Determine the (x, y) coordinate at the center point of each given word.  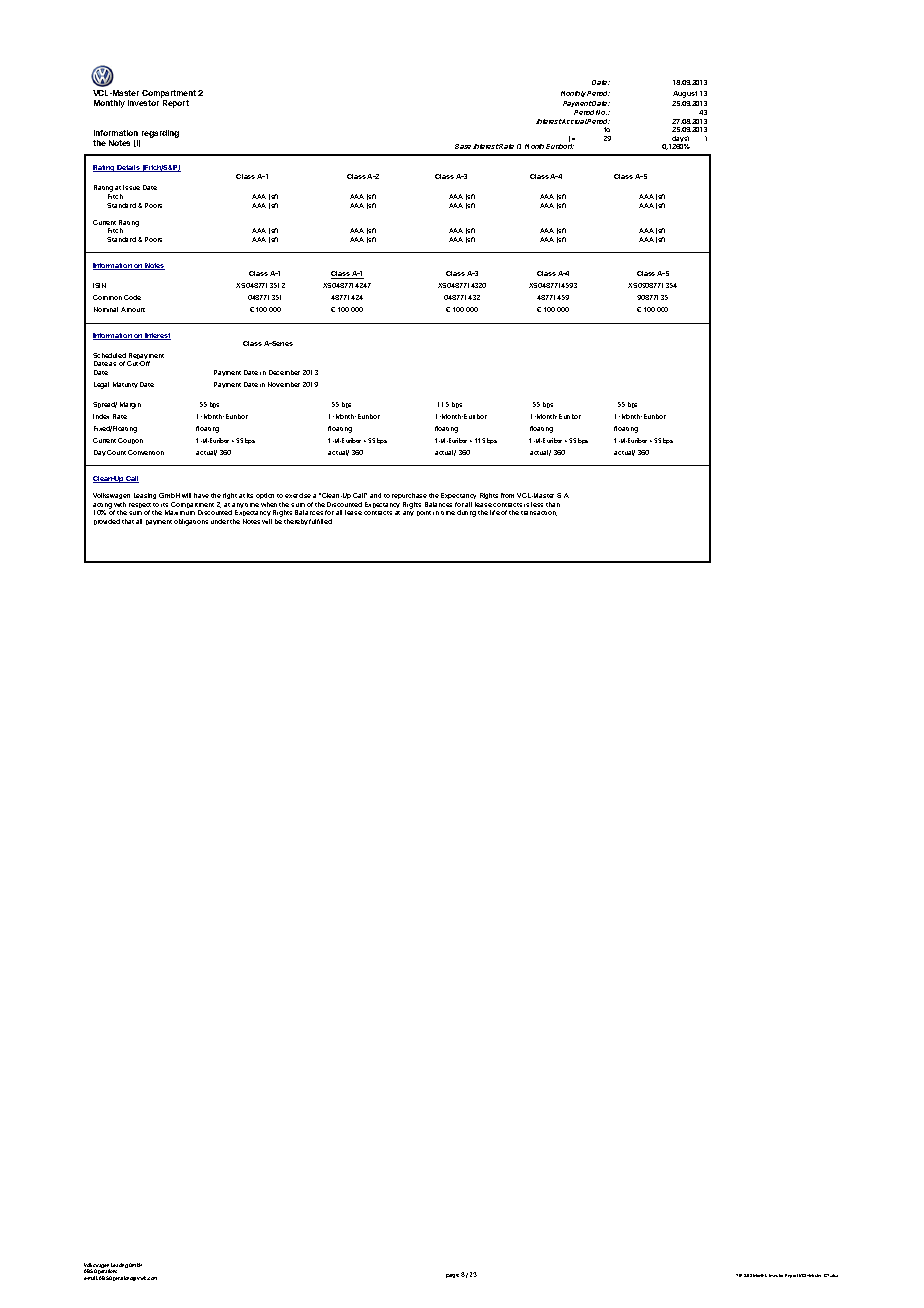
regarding (160, 134)
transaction (539, 513)
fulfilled (320, 521)
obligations (191, 522)
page (452, 1276)
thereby (296, 522)
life (495, 512)
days (679, 140)
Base (464, 146)
